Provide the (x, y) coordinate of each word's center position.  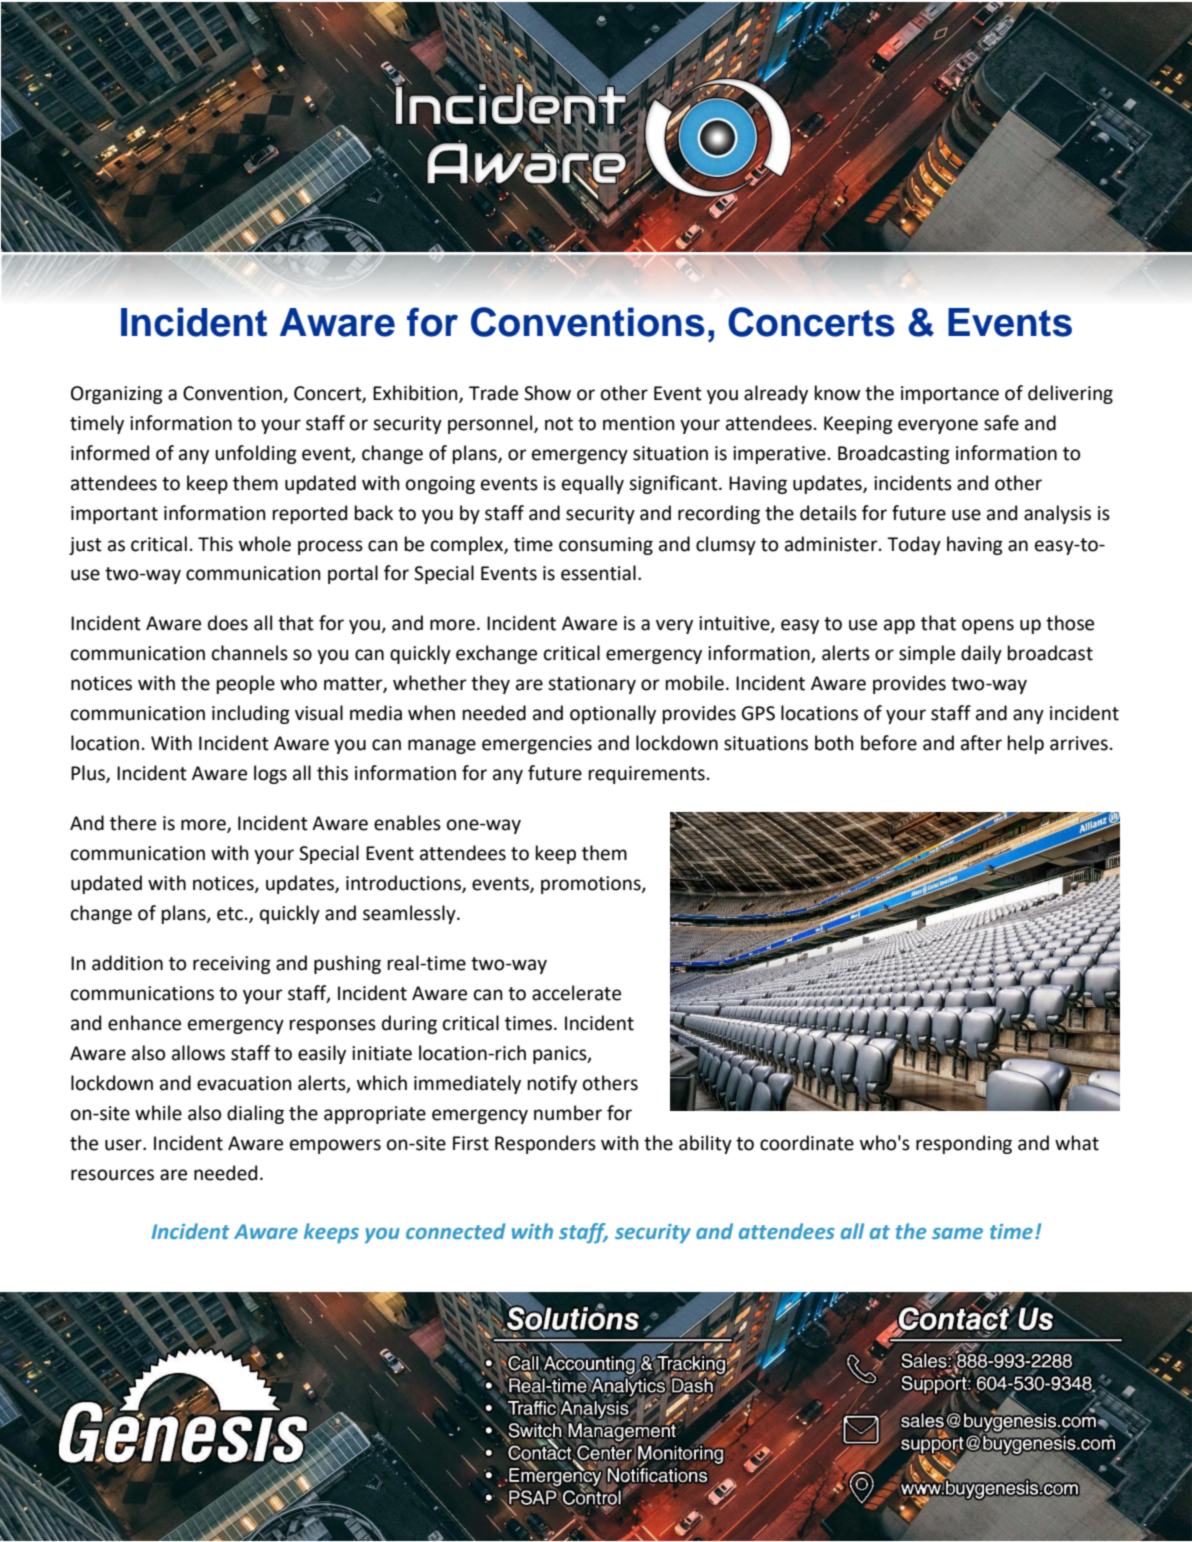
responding (964, 1144)
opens (988, 626)
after (981, 743)
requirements (647, 775)
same (957, 1233)
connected (456, 1231)
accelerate (576, 993)
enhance (144, 1023)
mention (639, 423)
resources (112, 1175)
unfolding (256, 454)
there (133, 823)
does (228, 623)
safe (1001, 423)
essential (598, 573)
